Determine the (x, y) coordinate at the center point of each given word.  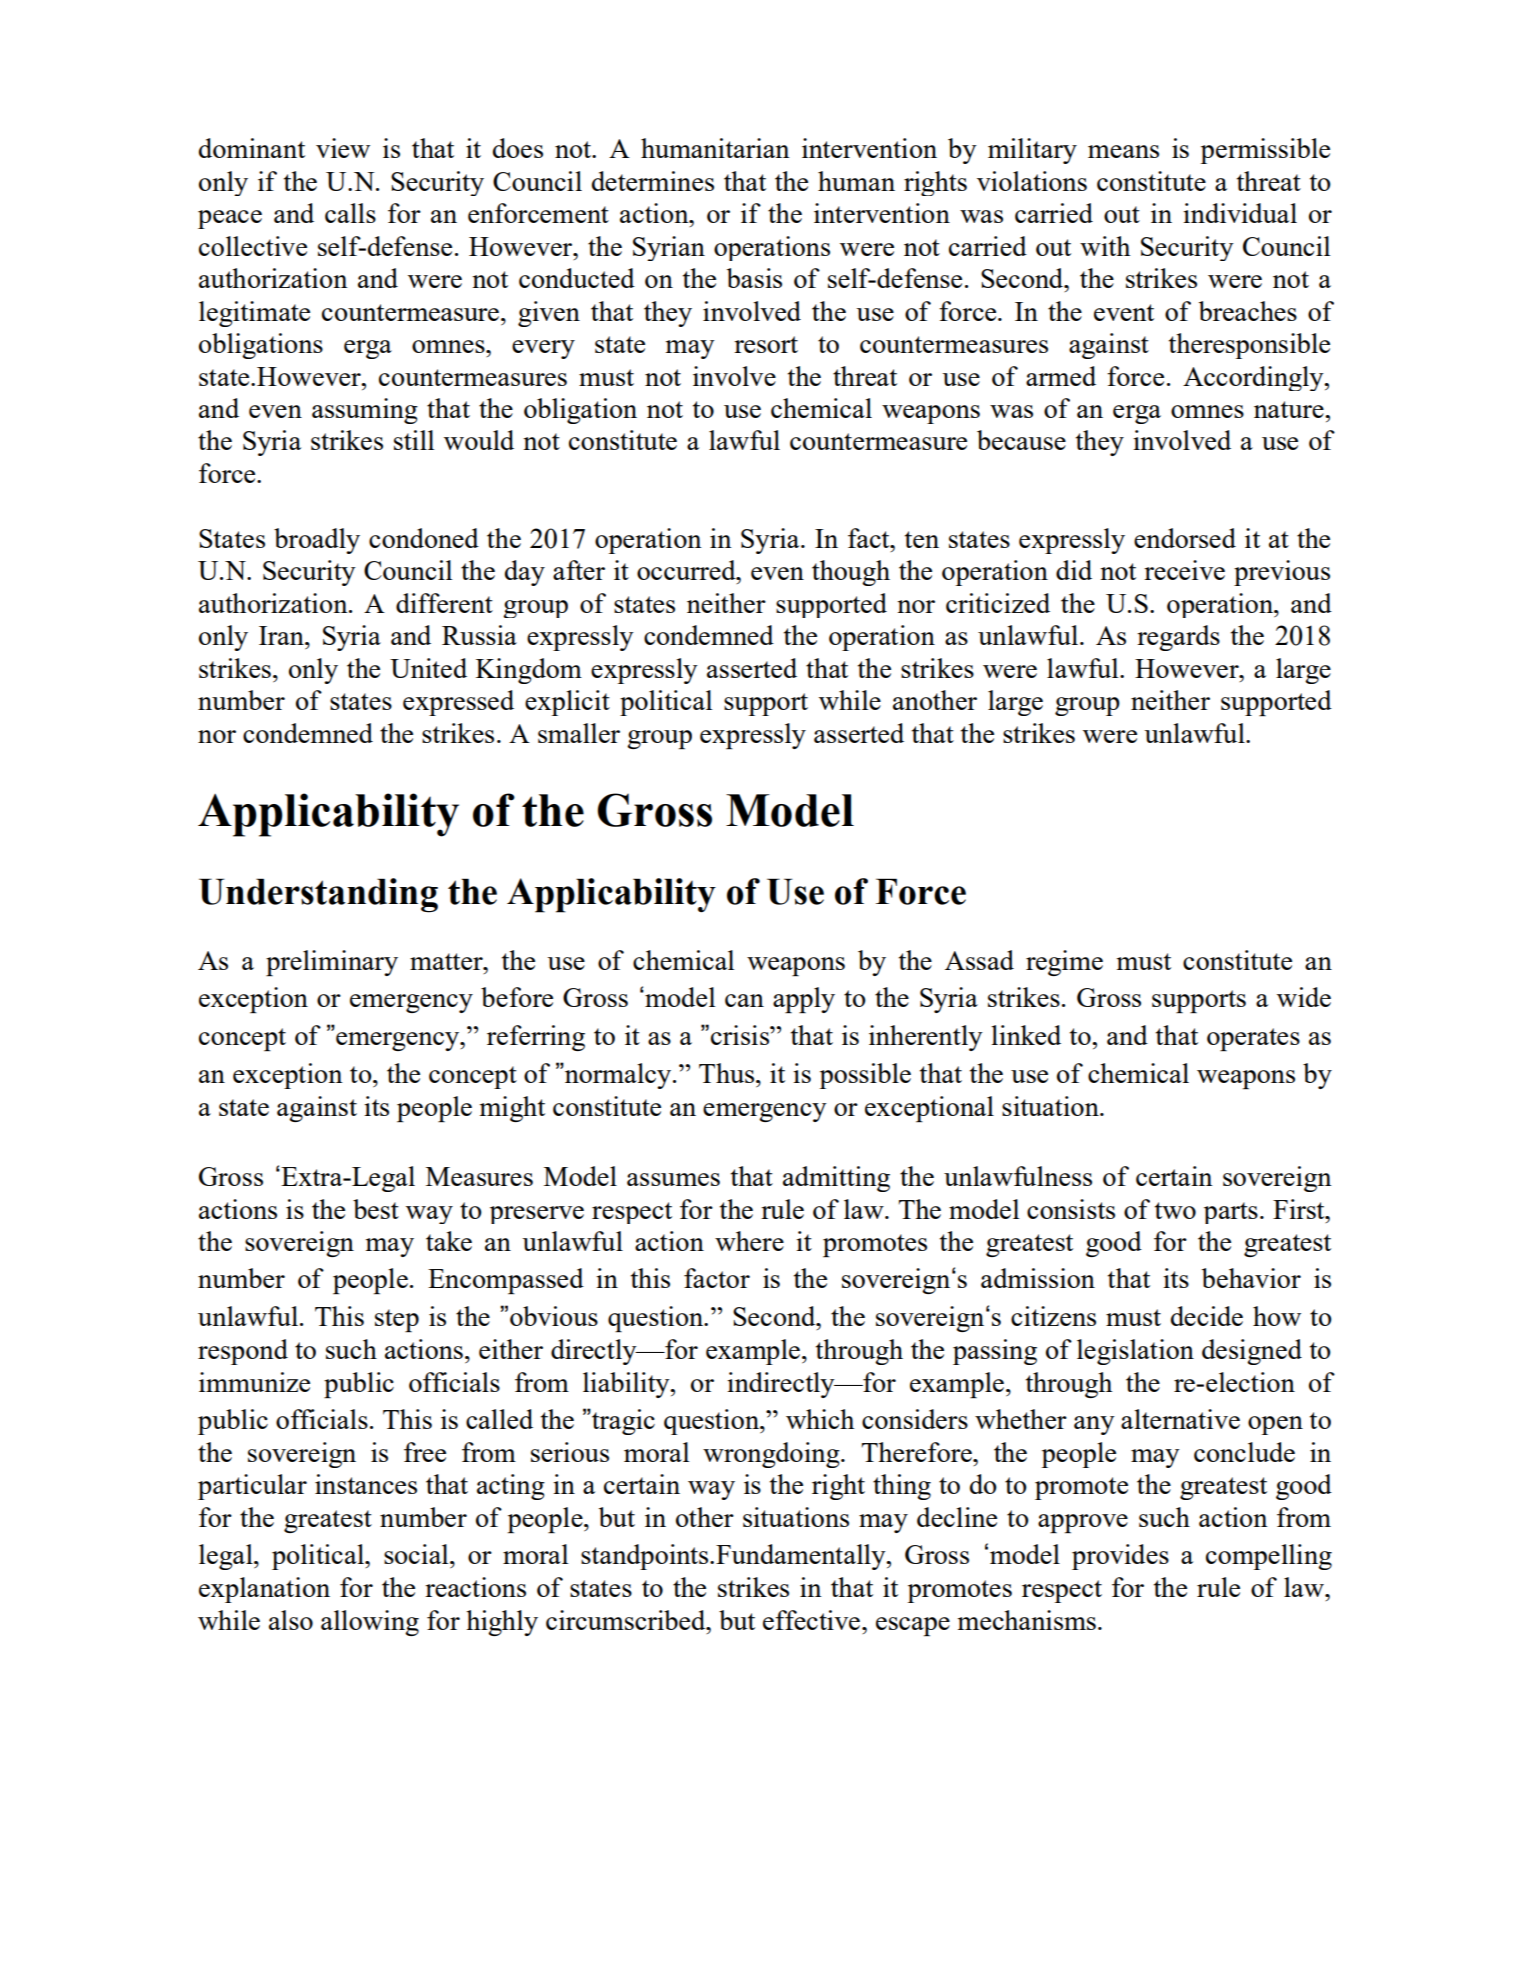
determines (653, 181)
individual (1240, 213)
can (744, 1000)
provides (1120, 1557)
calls (350, 213)
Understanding (318, 895)
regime (1064, 963)
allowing (370, 1623)
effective (811, 1620)
